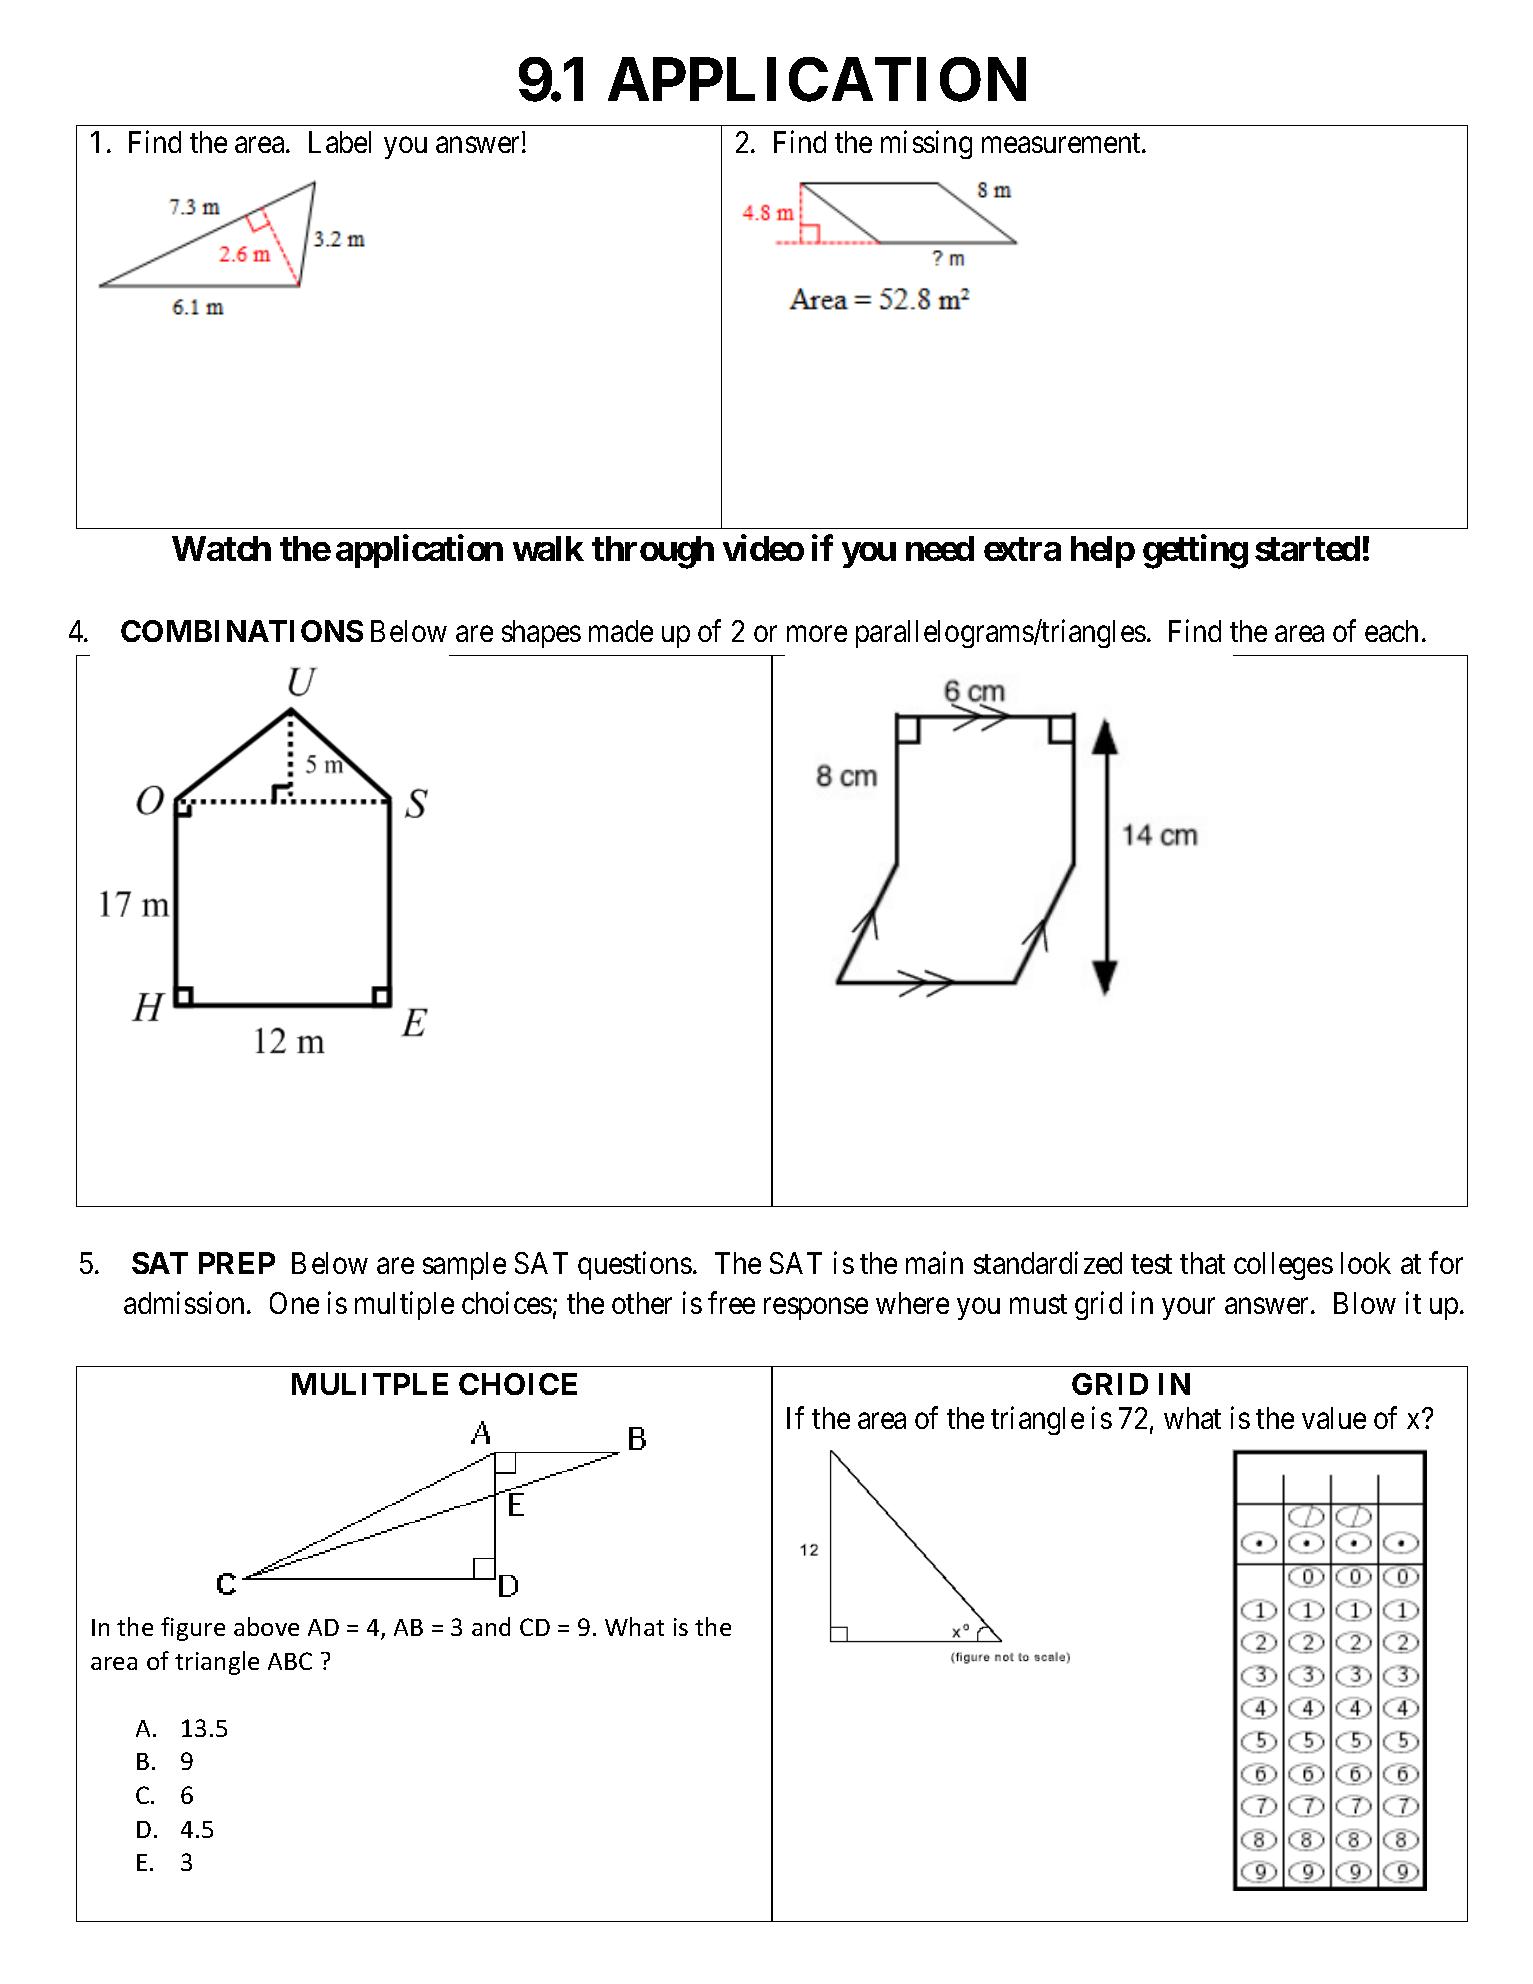 This screenshot has width=1533, height=1984. What do you see at coordinates (926, 144) in the screenshot?
I see `missing` at bounding box center [926, 144].
